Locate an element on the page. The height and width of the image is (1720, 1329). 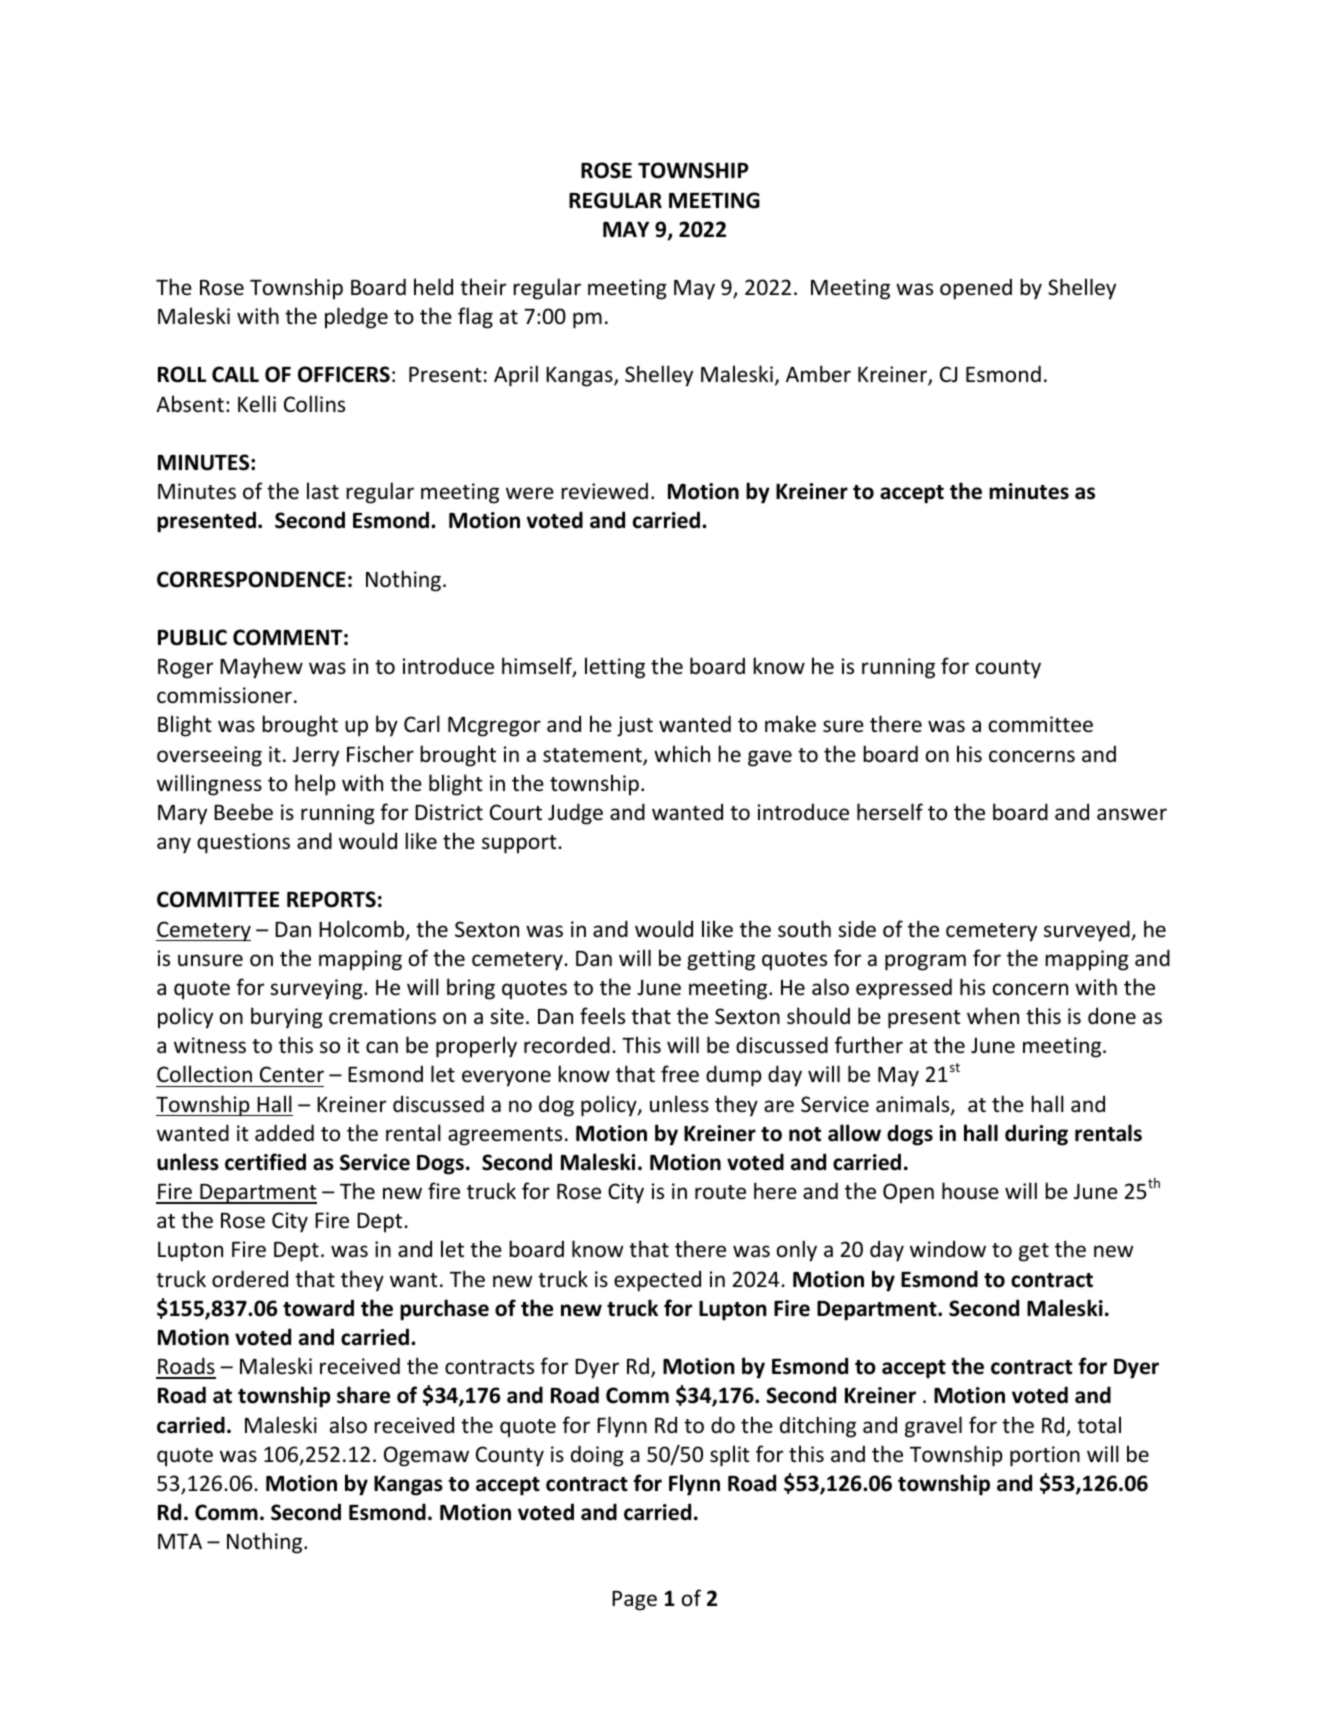
surveying is located at coordinates (317, 989).
